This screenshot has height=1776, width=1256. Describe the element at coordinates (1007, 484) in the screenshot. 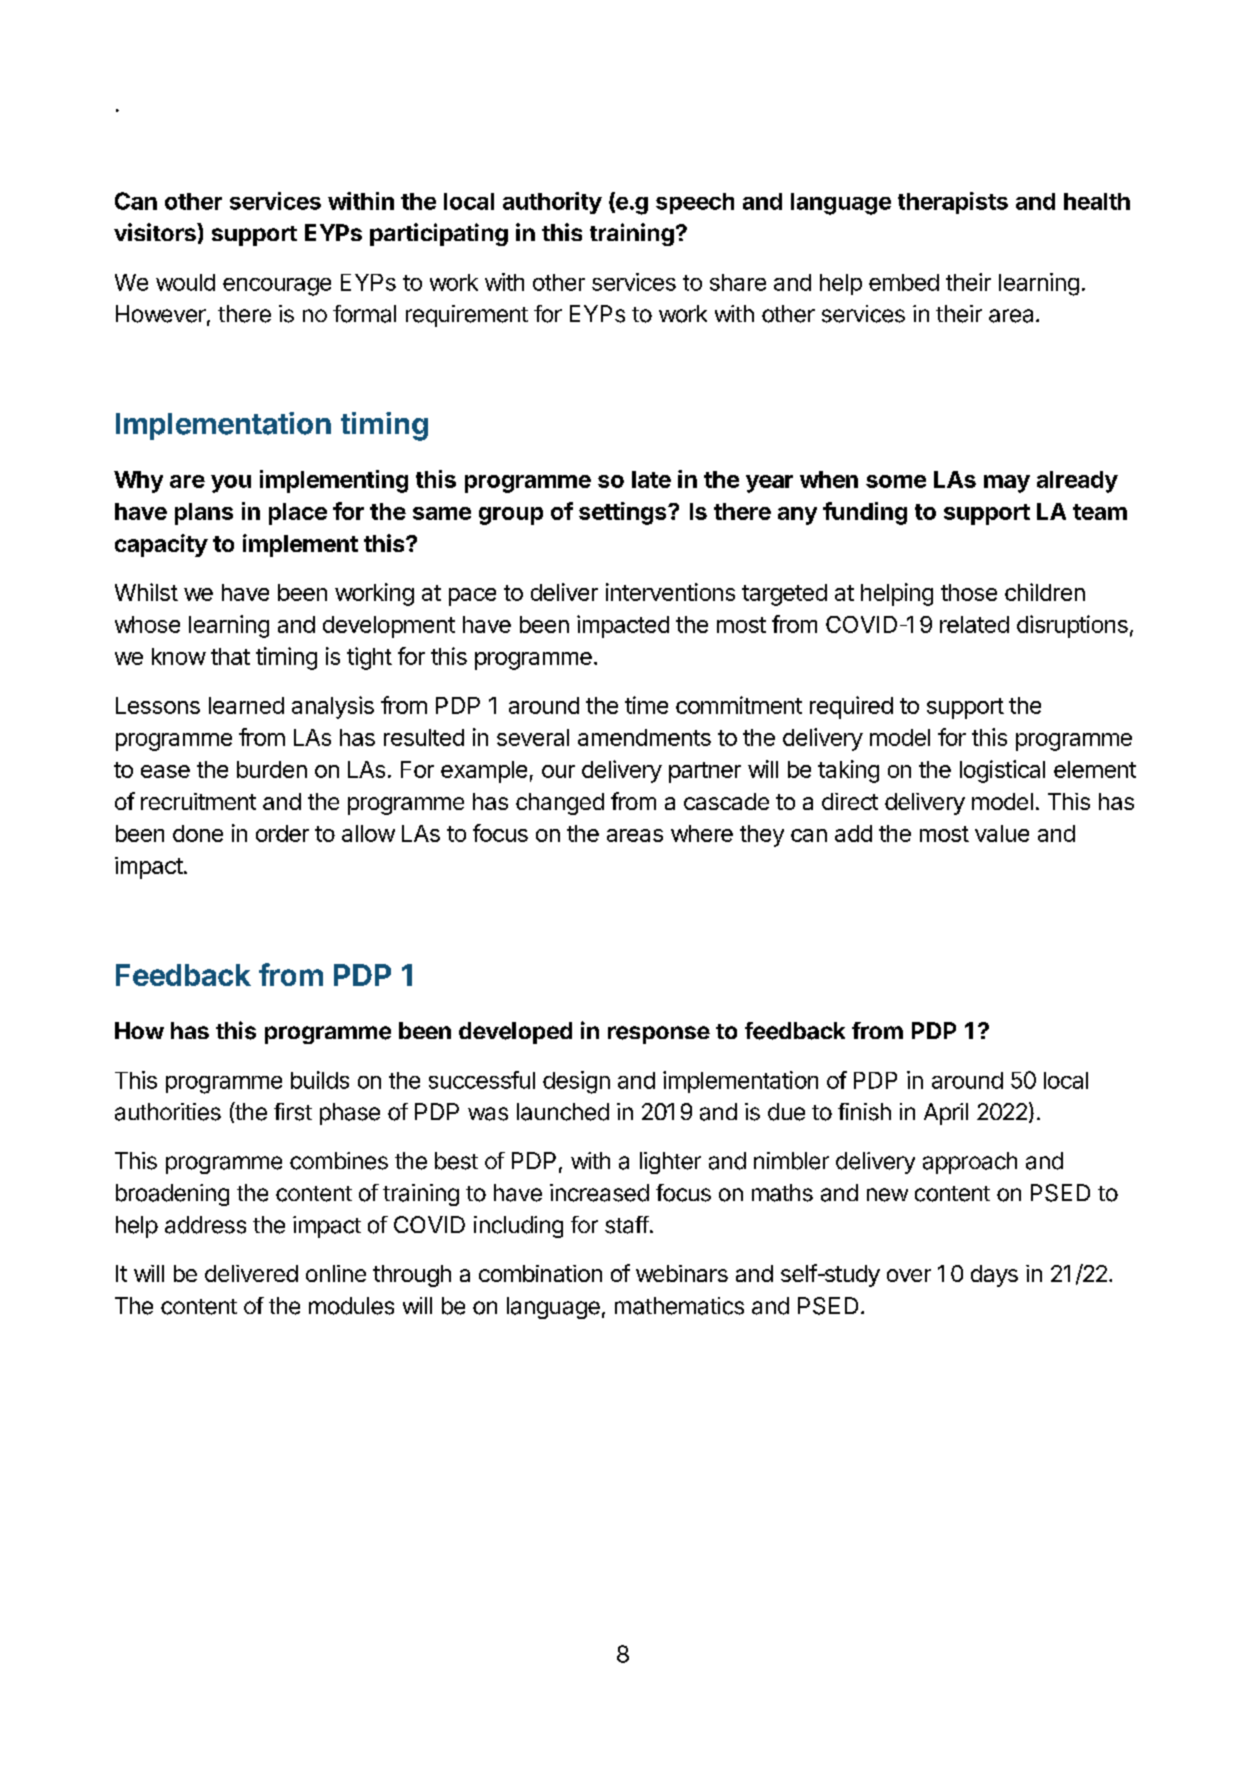

I see `may` at that location.
